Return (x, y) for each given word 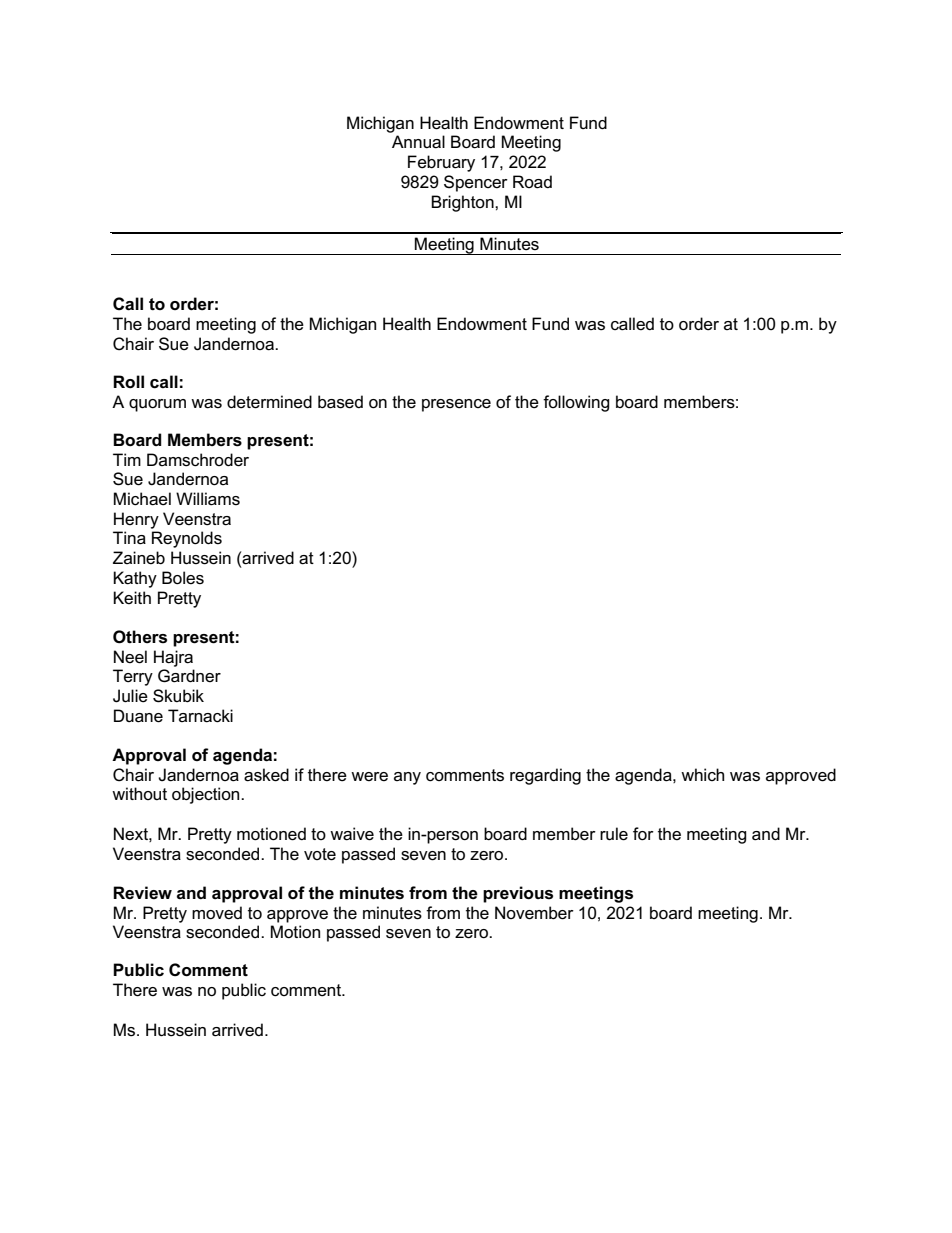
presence (456, 405)
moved (217, 913)
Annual (418, 142)
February (441, 163)
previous (518, 894)
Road (532, 182)
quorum (157, 405)
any (407, 778)
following (576, 403)
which (702, 774)
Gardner (189, 676)
